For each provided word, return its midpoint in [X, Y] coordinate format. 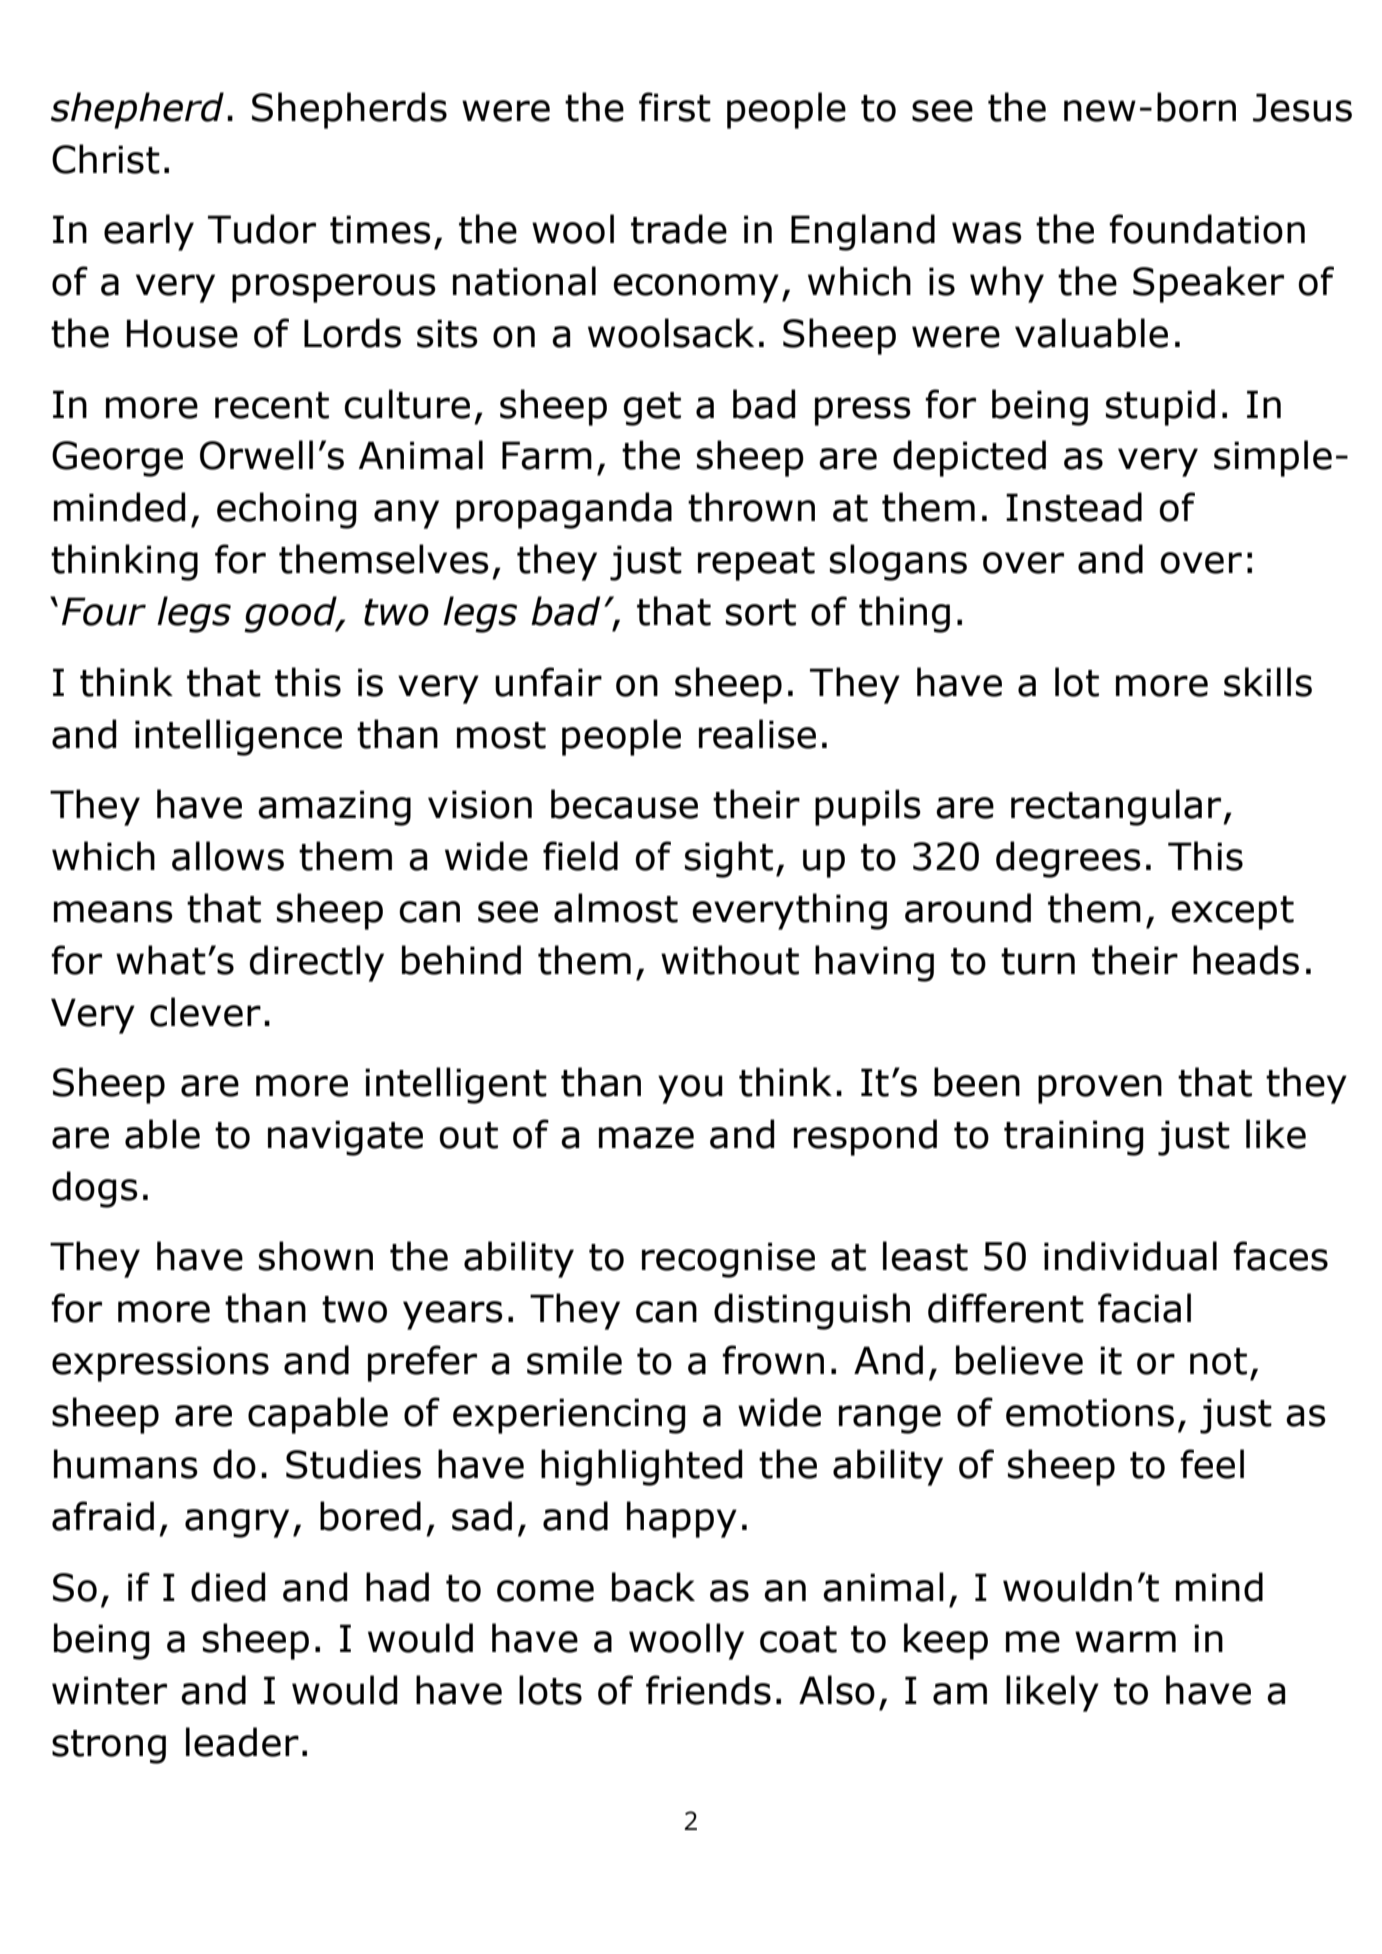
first [675, 107]
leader [242, 1742]
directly [317, 963]
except [1233, 913]
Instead [1074, 507]
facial [1144, 1308]
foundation [1207, 229]
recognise [728, 1260]
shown [316, 1256]
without [730, 960]
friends [708, 1690]
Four [104, 611]
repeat [756, 564]
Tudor [262, 229]
